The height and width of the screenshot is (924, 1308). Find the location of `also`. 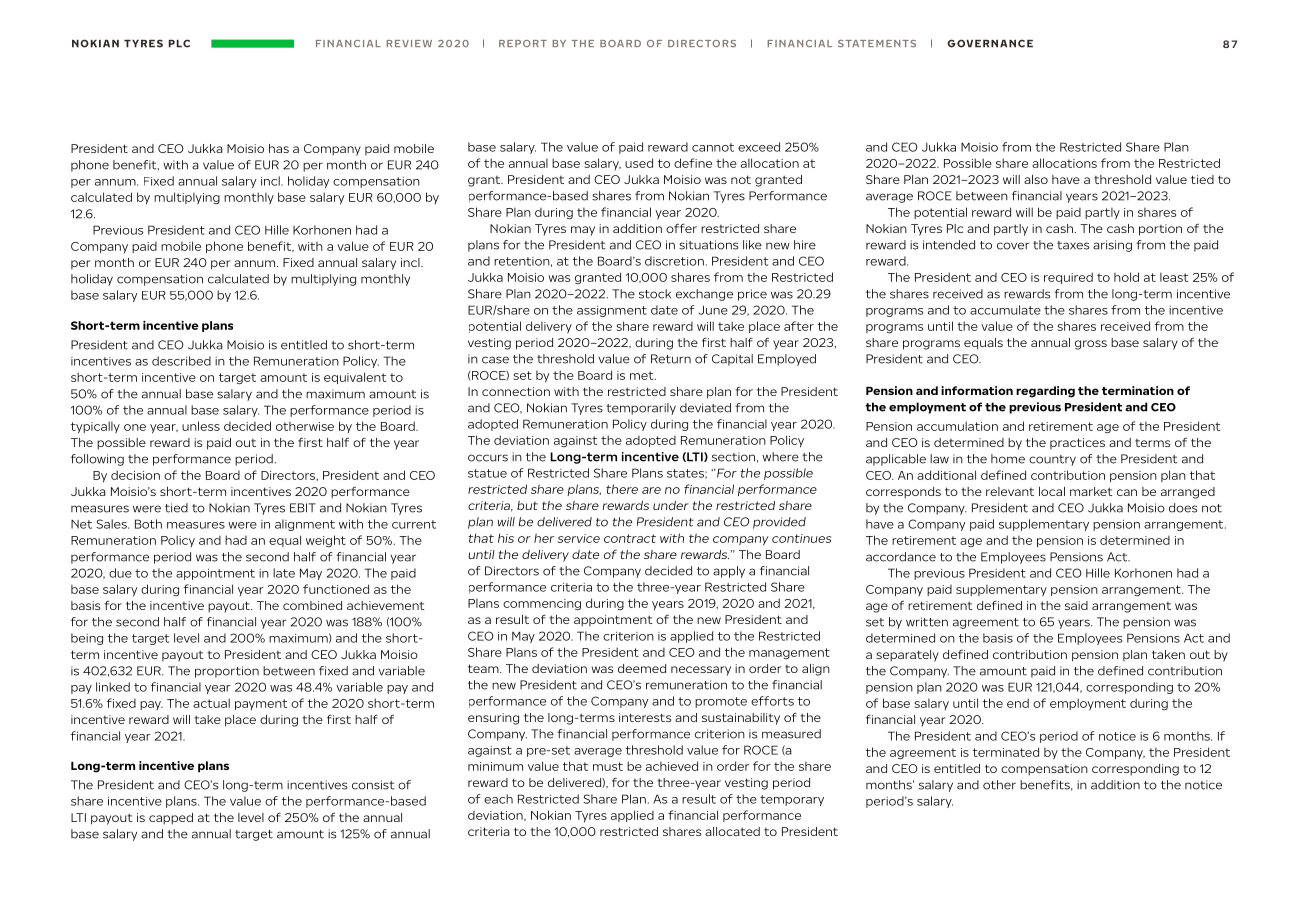

also is located at coordinates (1036, 179).
